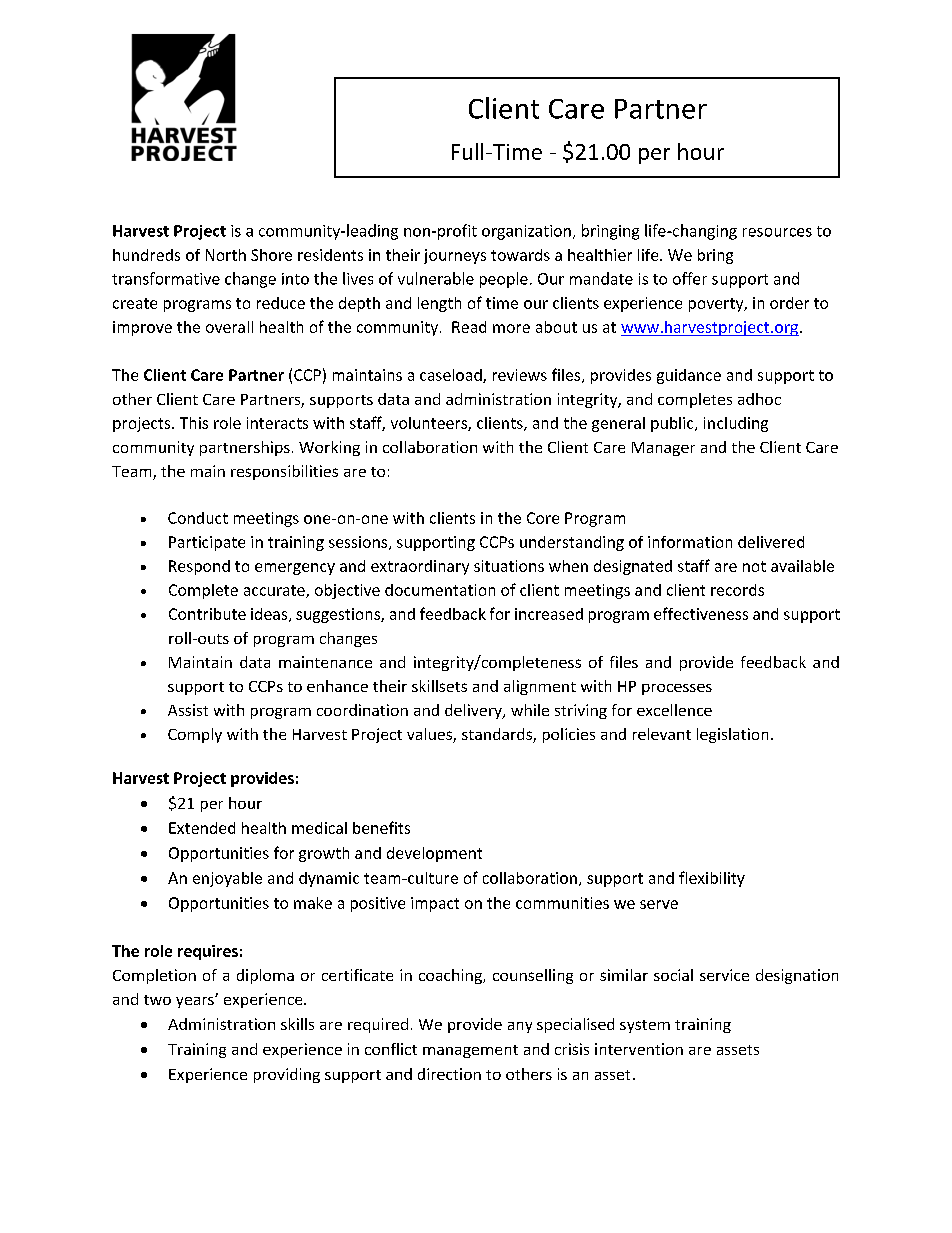 The width and height of the screenshot is (952, 1233). What do you see at coordinates (712, 879) in the screenshot?
I see `flexibility` at bounding box center [712, 879].
